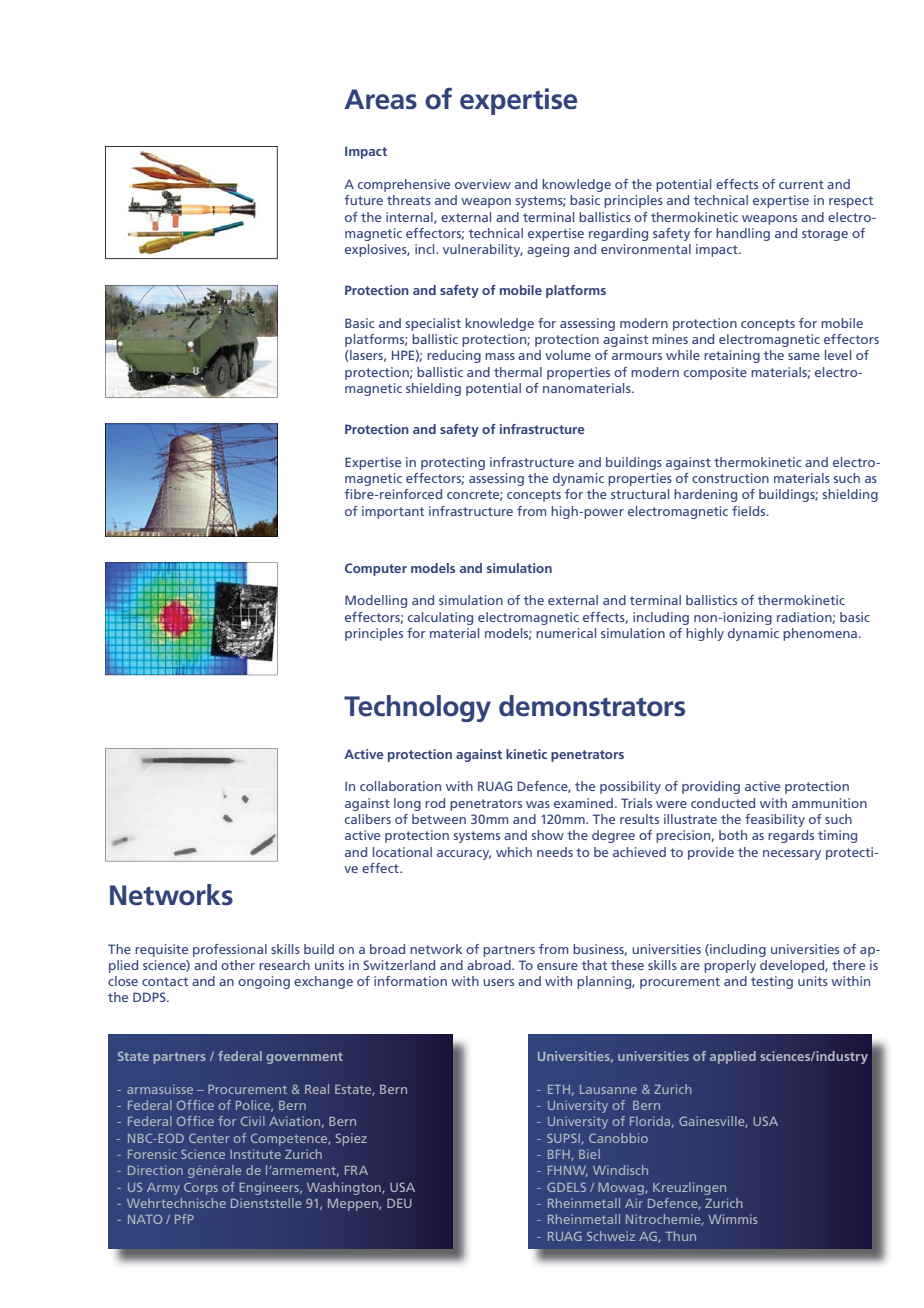  What do you see at coordinates (368, 819) in the page?
I see `calibers` at bounding box center [368, 819].
